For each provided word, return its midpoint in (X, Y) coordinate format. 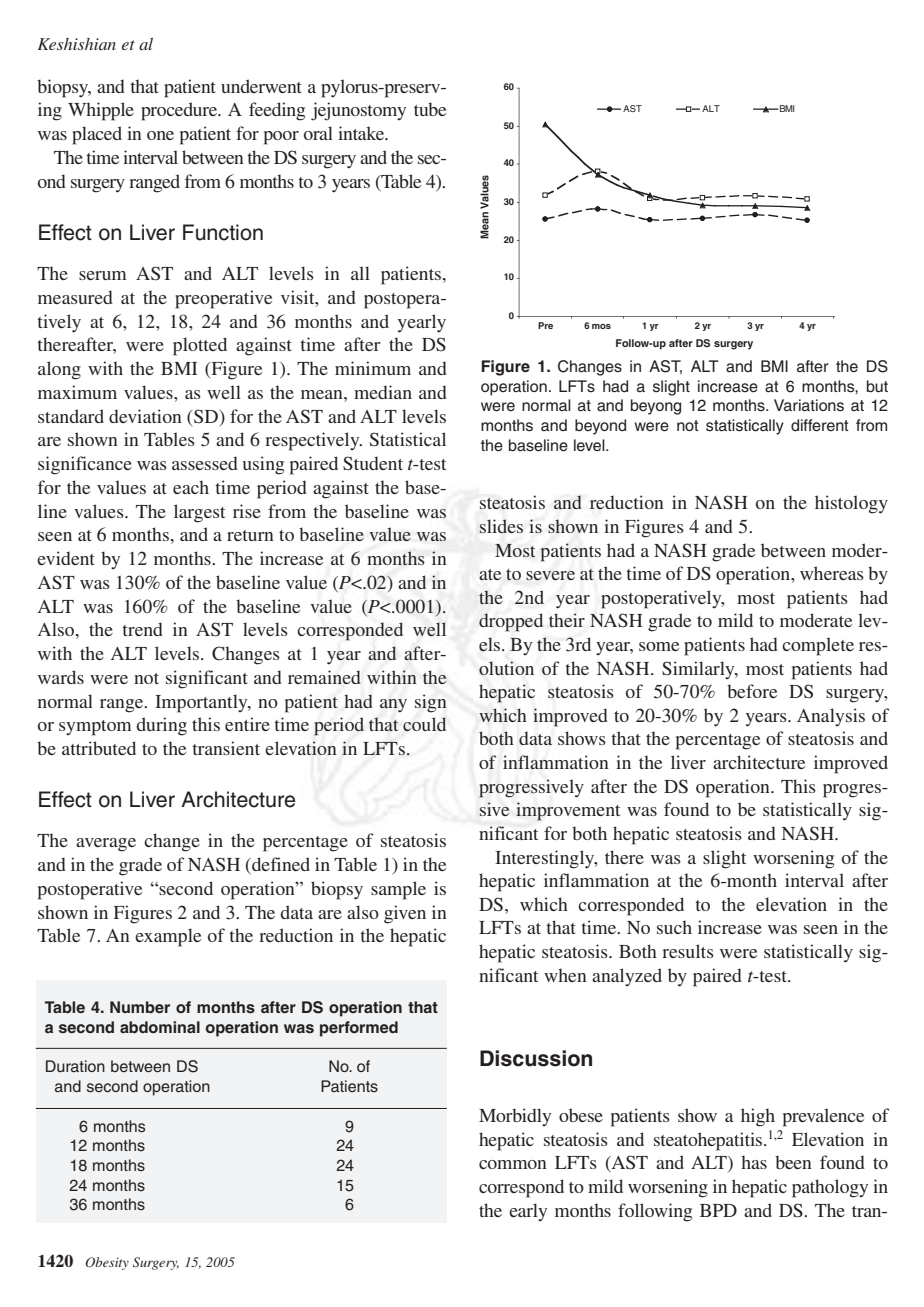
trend (142, 629)
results (688, 951)
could (424, 724)
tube (430, 109)
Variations (809, 405)
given (405, 914)
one (160, 135)
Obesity (107, 1263)
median (383, 392)
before (752, 691)
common (513, 1164)
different (820, 425)
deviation (145, 416)
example (168, 937)
